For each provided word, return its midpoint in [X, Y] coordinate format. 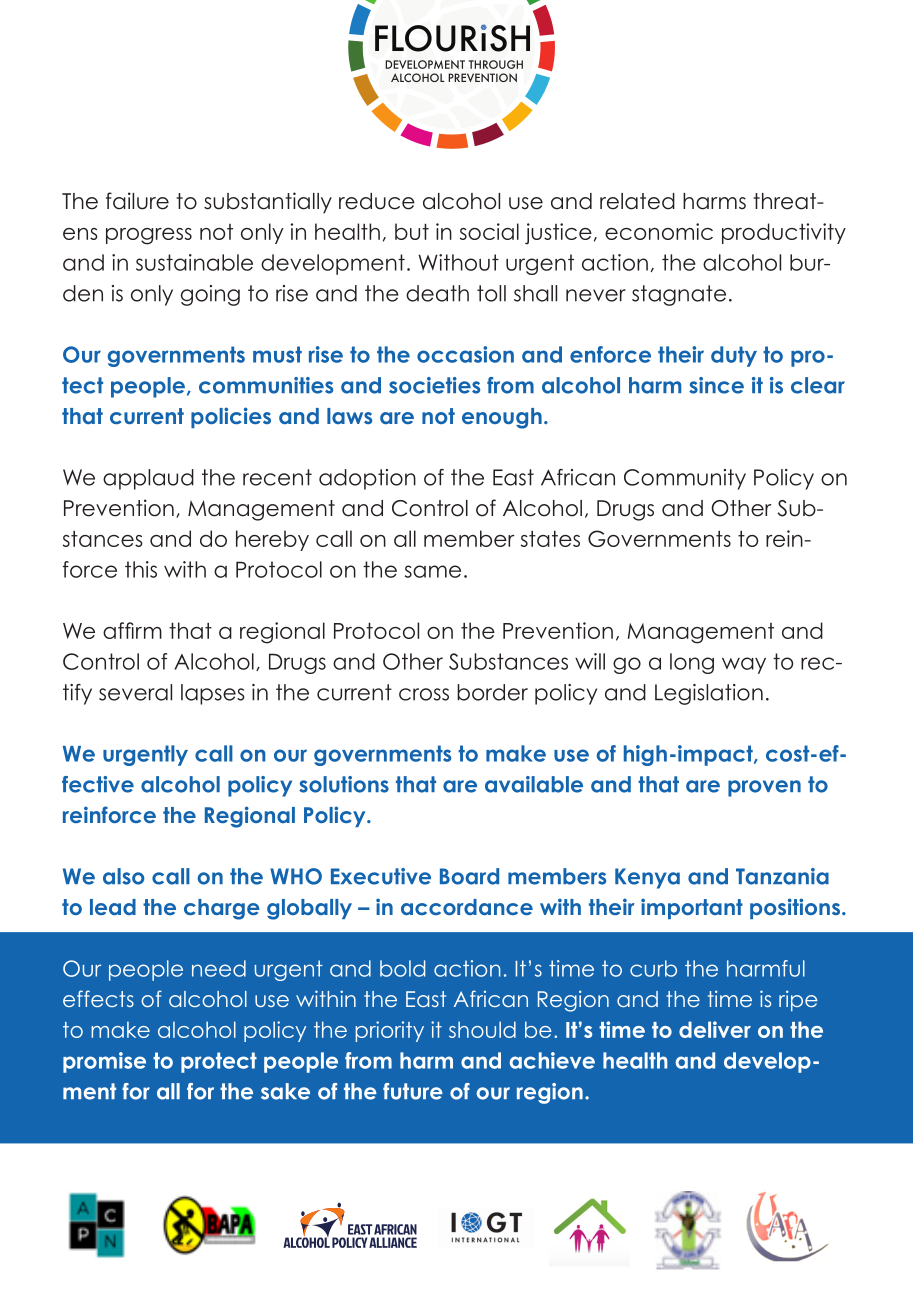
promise [104, 1062]
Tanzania [782, 876]
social [489, 231]
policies [231, 417]
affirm [132, 630]
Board [469, 876]
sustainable [194, 262]
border [492, 692]
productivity [784, 233]
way [744, 665]
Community [685, 479]
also [124, 876]
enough [502, 418]
